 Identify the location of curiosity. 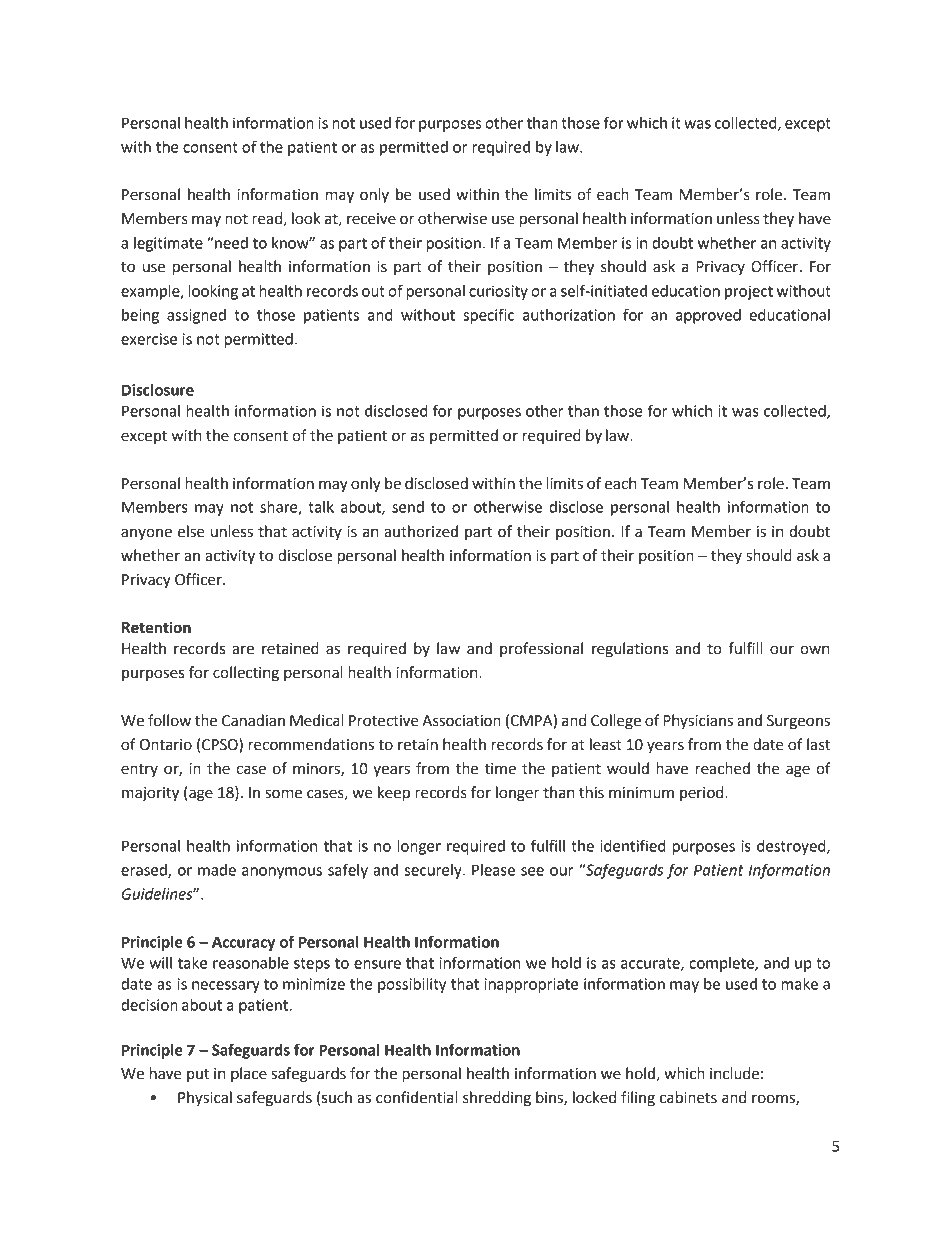
(498, 292).
